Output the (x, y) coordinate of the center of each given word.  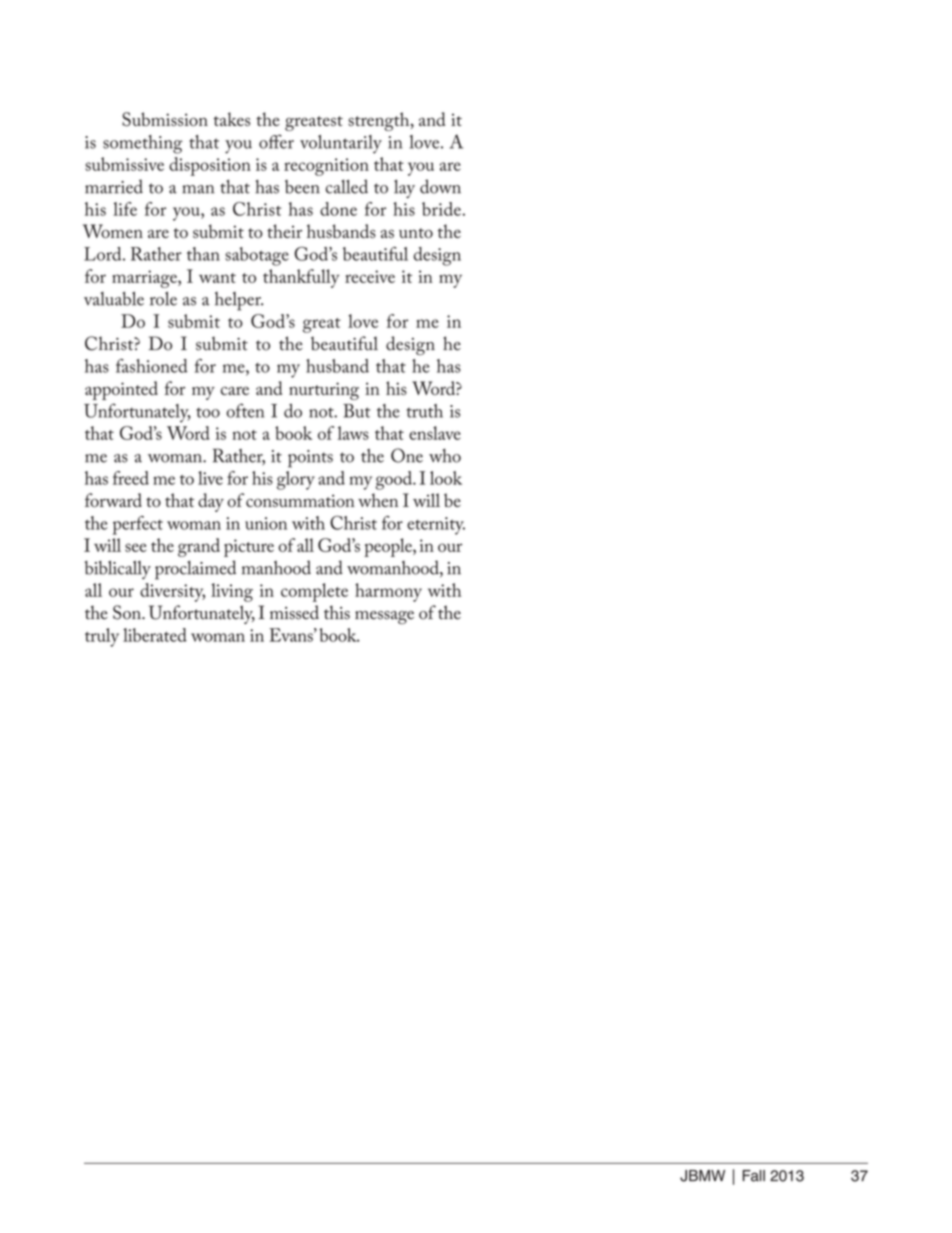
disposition (210, 166)
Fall (754, 1176)
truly (102, 637)
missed (294, 612)
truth (425, 411)
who (445, 456)
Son (128, 612)
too (208, 413)
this (337, 612)
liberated (155, 635)
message (384, 617)
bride (441, 209)
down (440, 186)
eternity (436, 526)
